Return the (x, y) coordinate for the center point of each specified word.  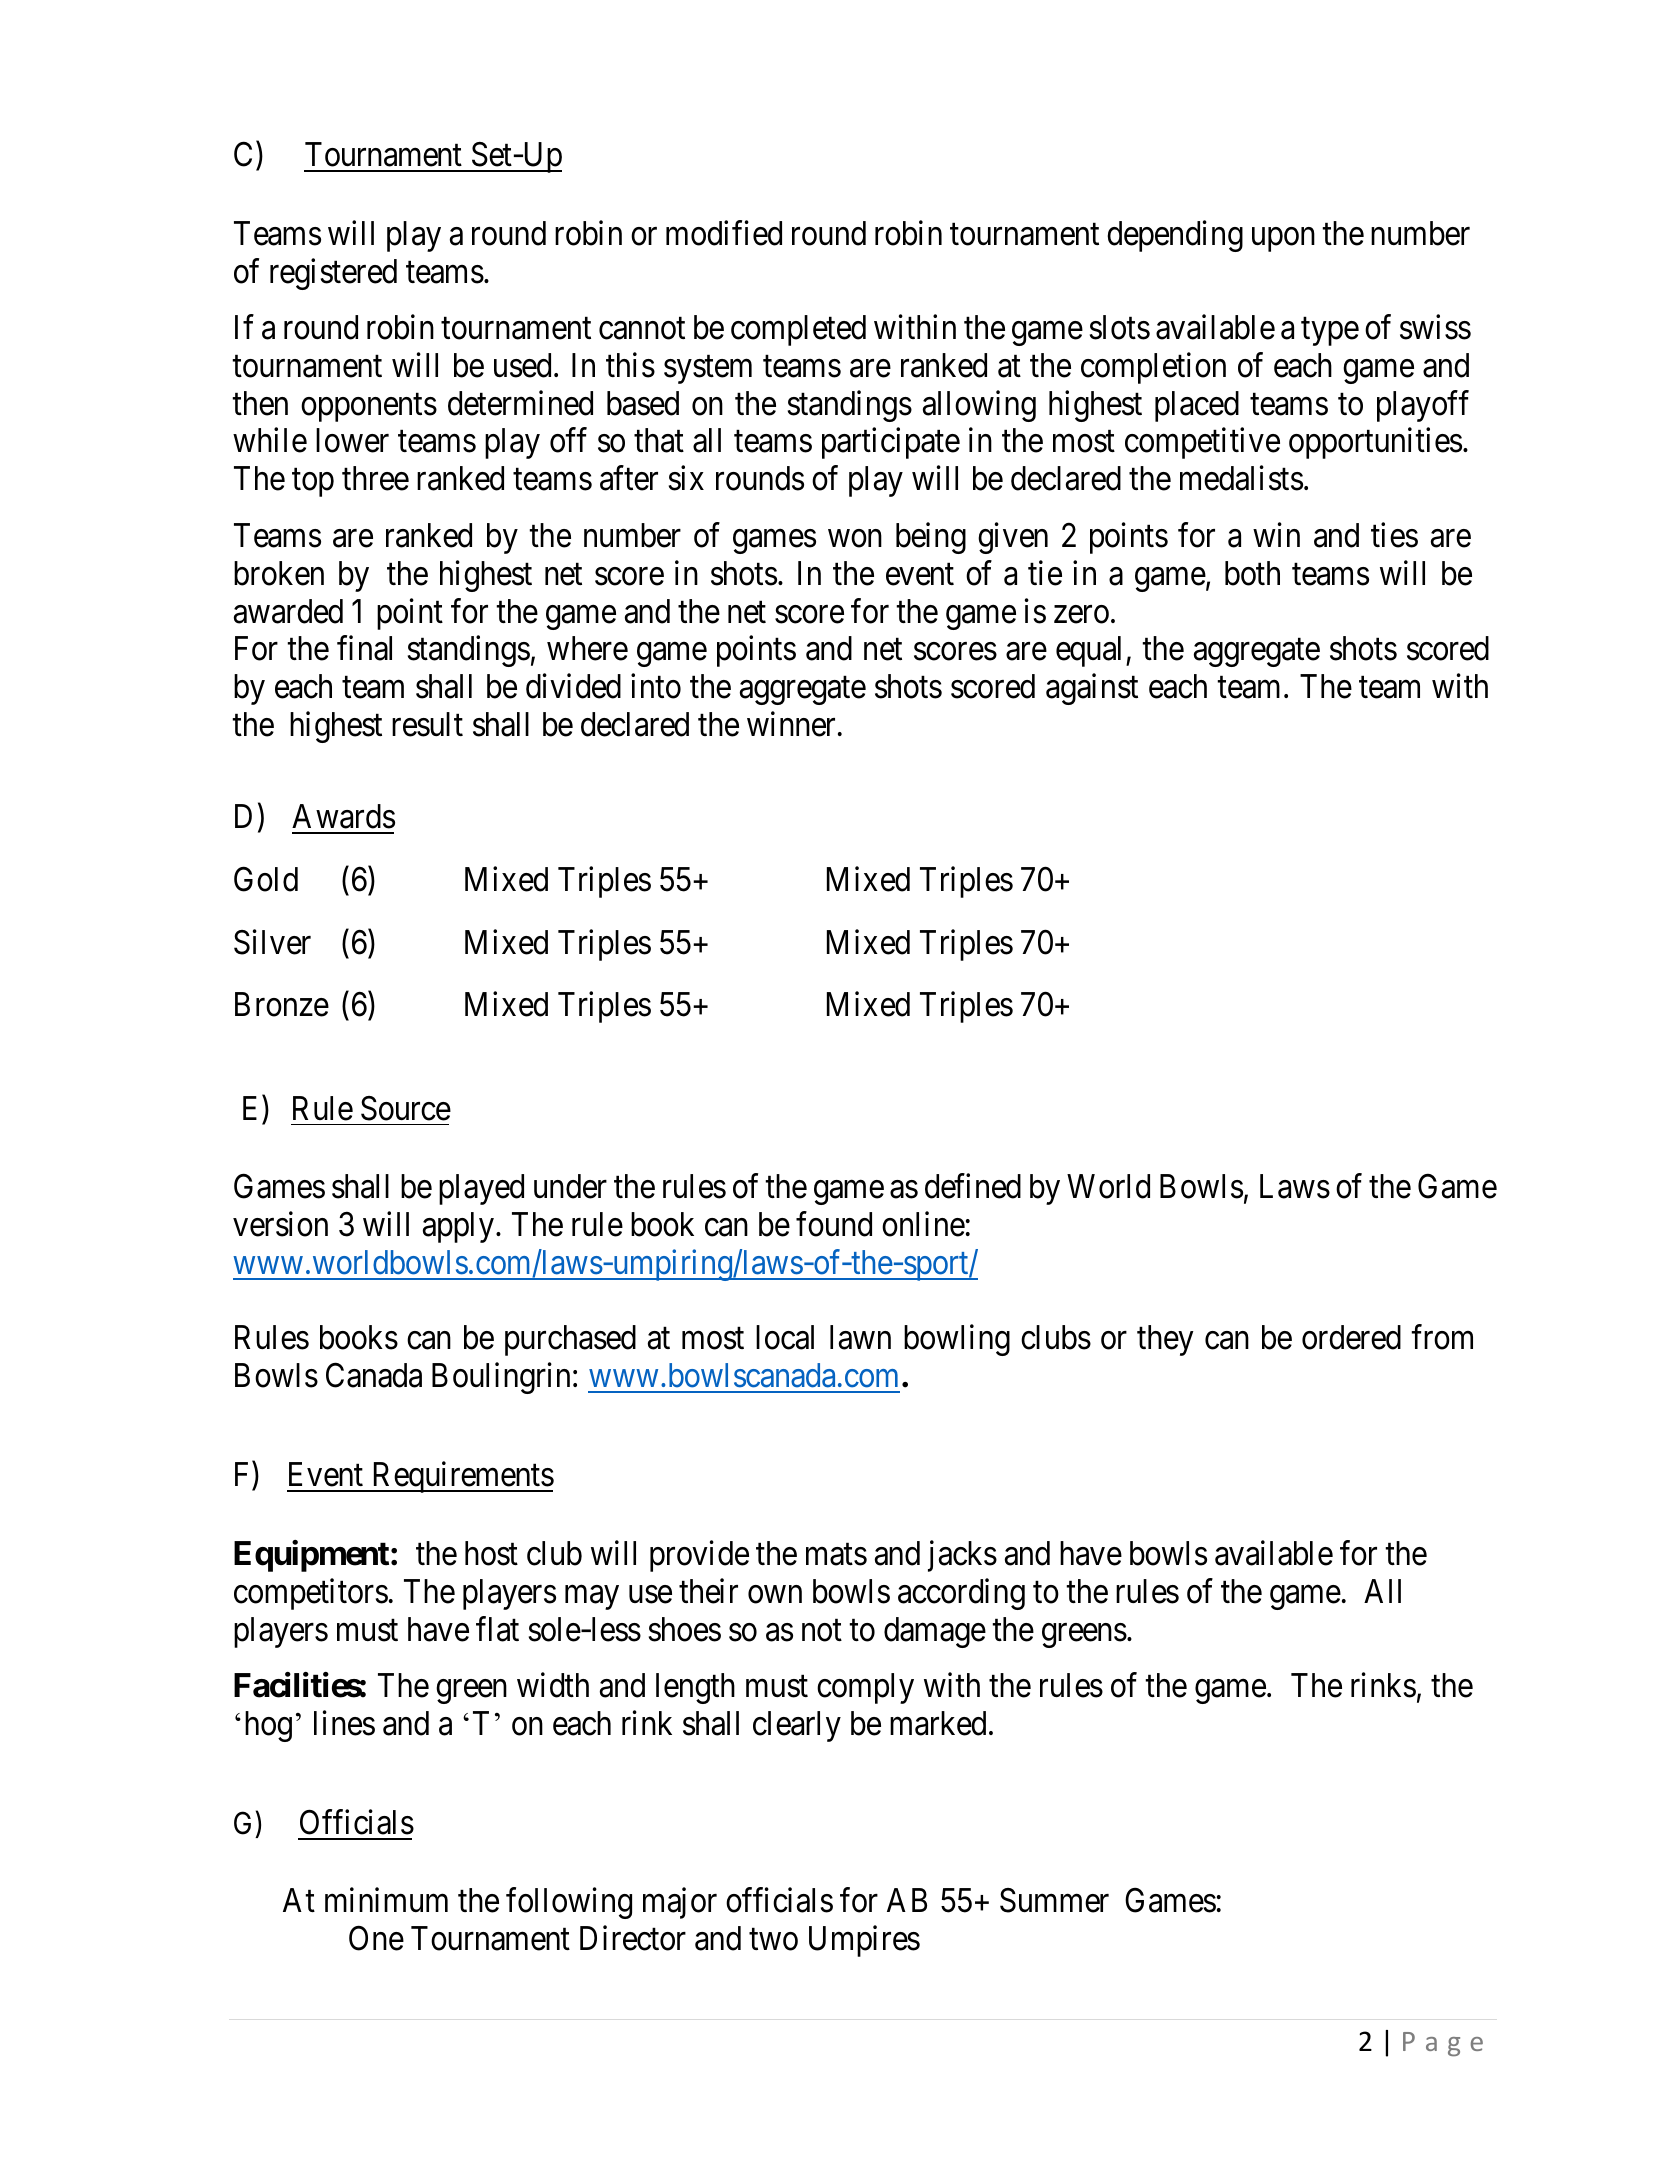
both (1252, 573)
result (427, 724)
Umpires (864, 1941)
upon (1283, 240)
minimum (386, 1900)
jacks (962, 1556)
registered (333, 274)
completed (798, 330)
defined (973, 1186)
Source (406, 1108)
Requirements (461, 1477)
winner (791, 724)
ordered (1351, 1337)
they (1165, 1340)
